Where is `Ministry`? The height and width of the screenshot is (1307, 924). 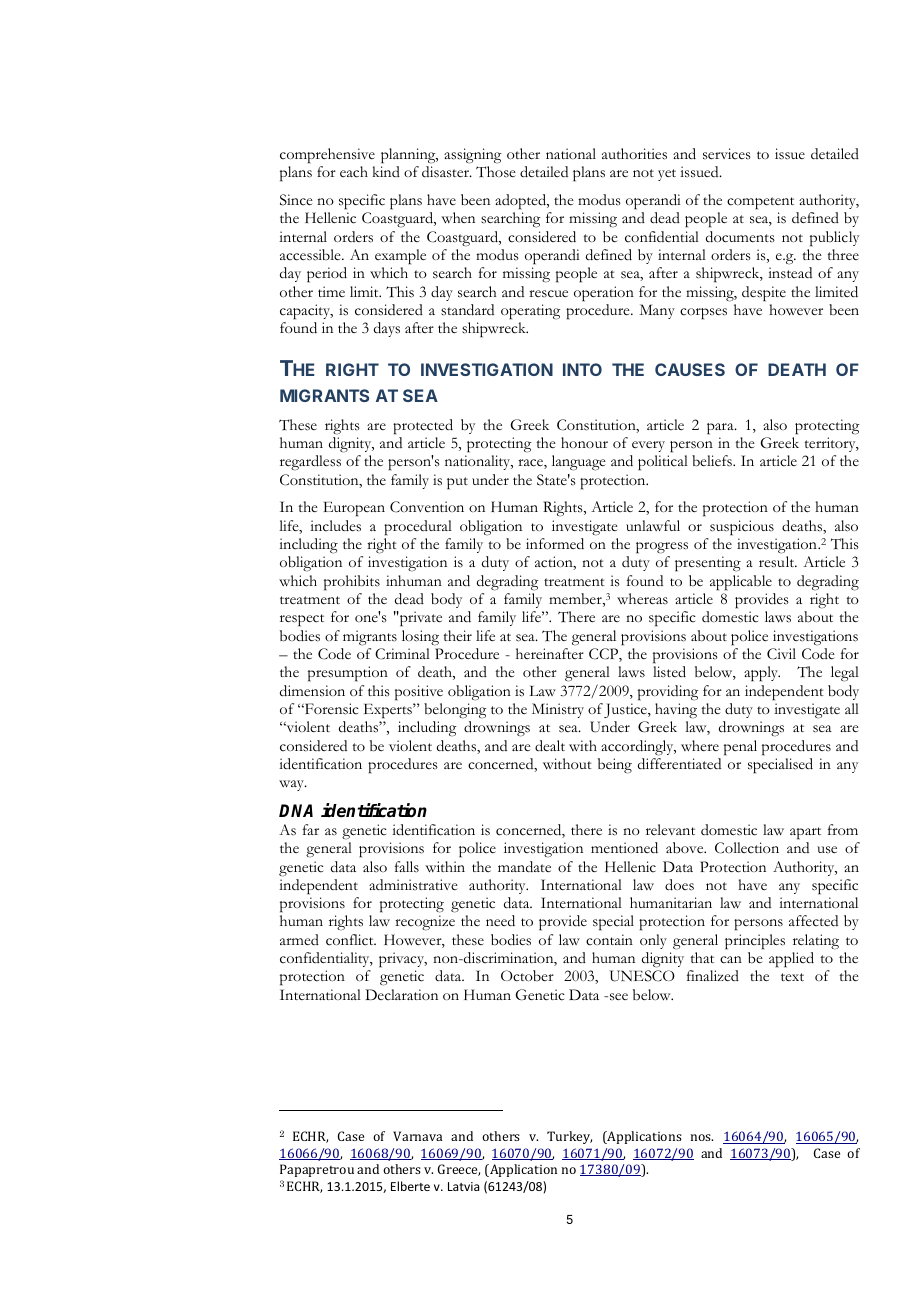
Ministry is located at coordinates (558, 710).
